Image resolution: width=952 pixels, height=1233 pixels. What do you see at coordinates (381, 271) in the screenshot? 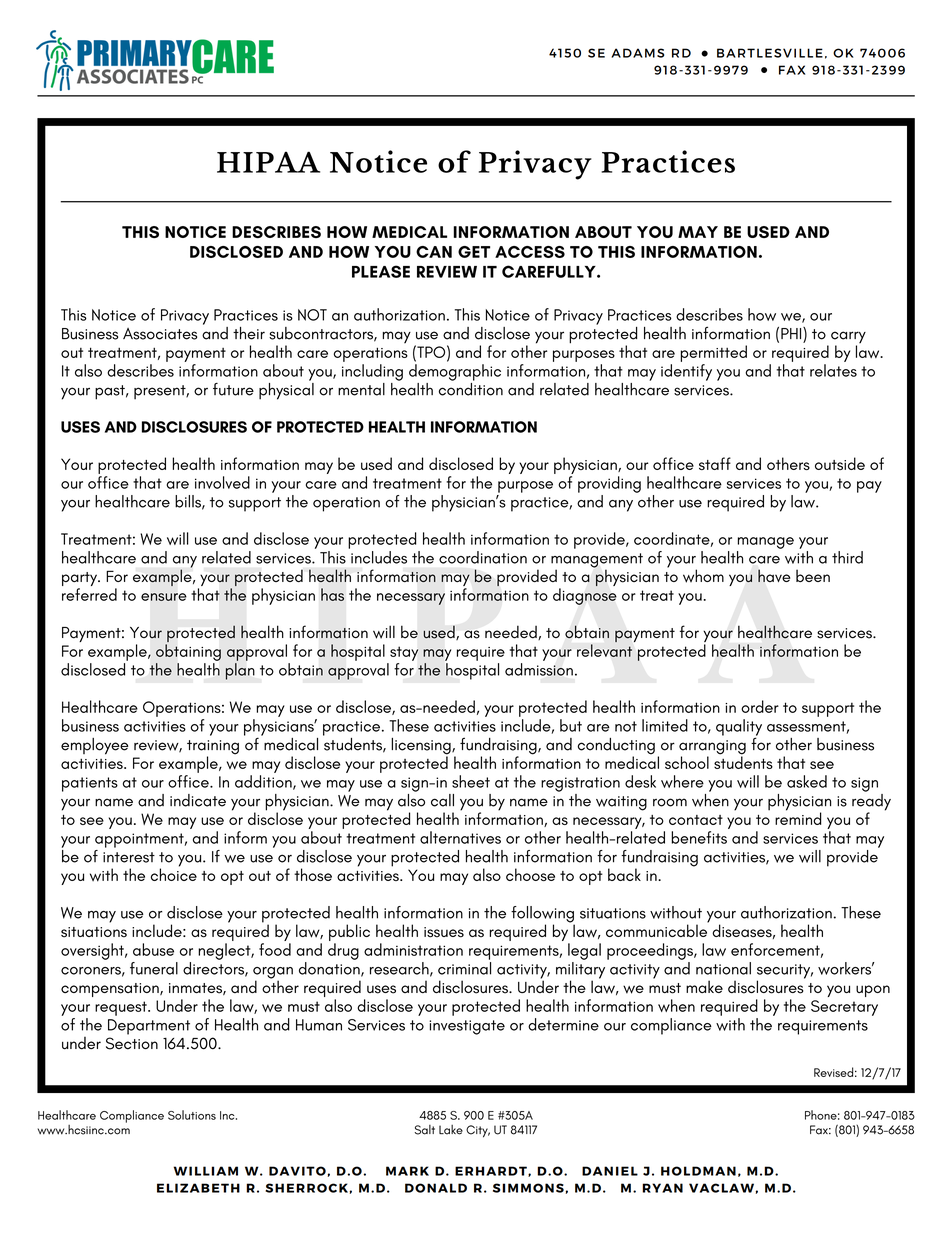
I see `PLEASE` at bounding box center [381, 271].
